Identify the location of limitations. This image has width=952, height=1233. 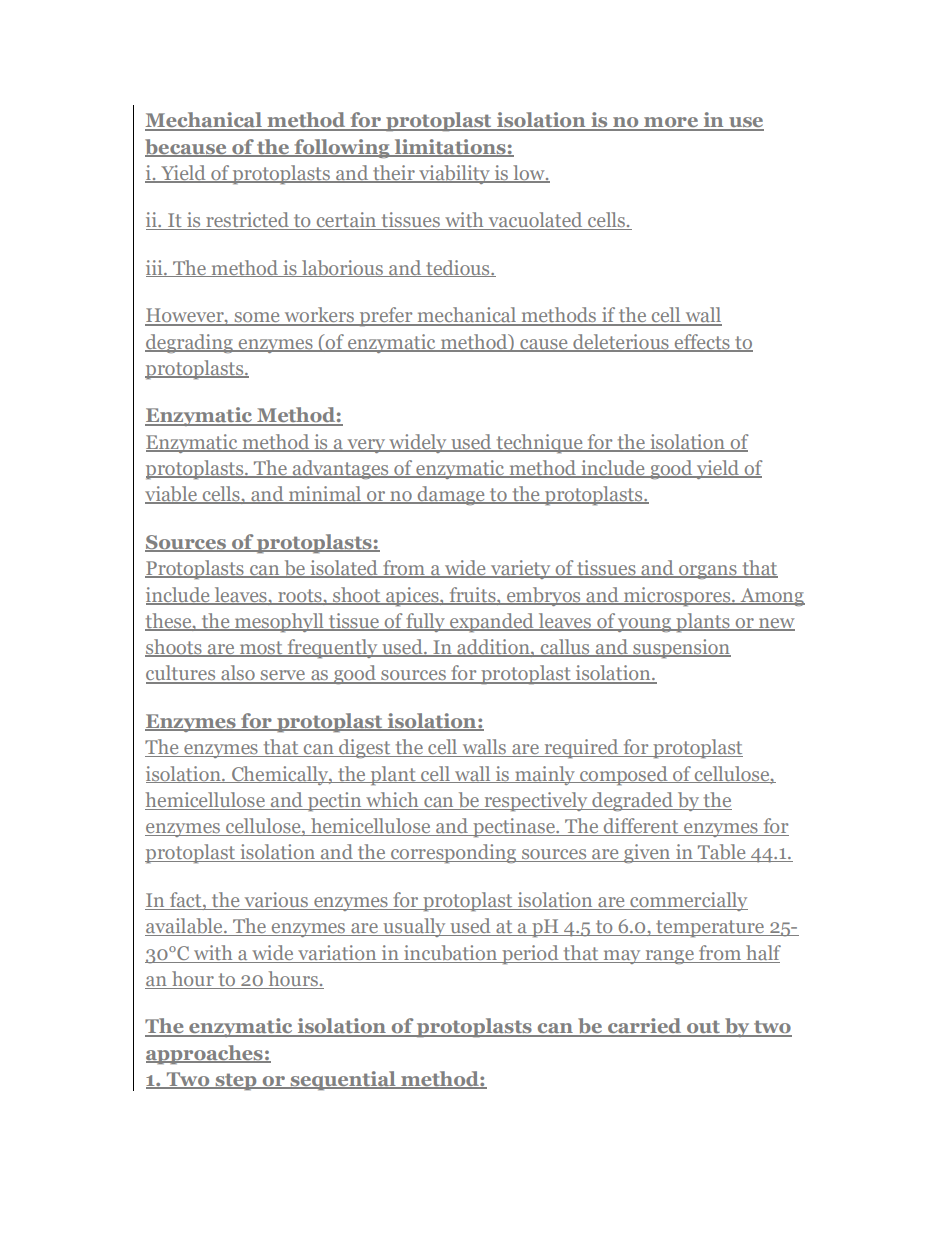
(450, 148).
